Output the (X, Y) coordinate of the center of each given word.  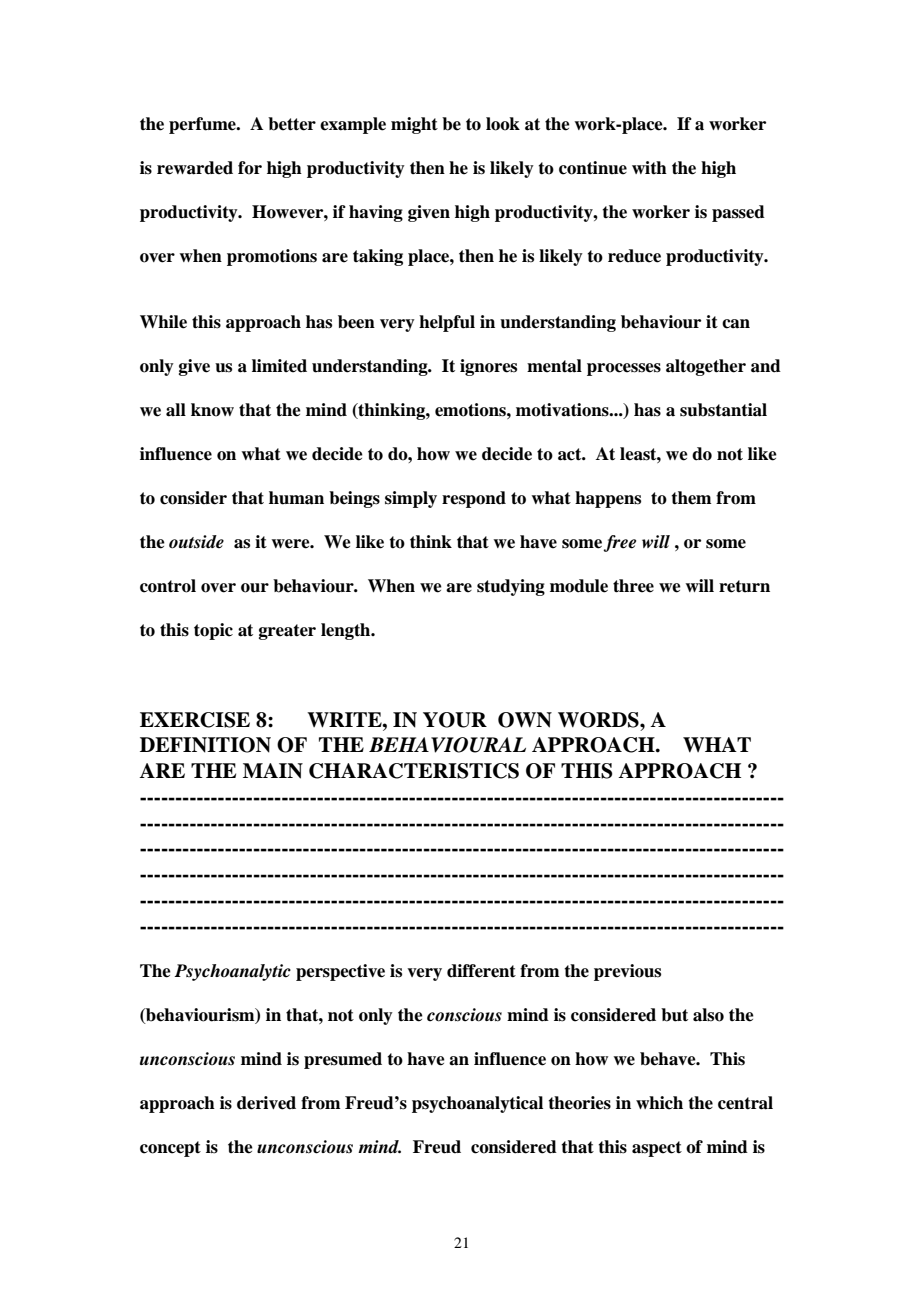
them (691, 498)
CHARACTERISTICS (414, 771)
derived (266, 1103)
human (296, 498)
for (250, 168)
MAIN (273, 771)
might (414, 125)
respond (474, 499)
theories (579, 1103)
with (649, 167)
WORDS (599, 720)
